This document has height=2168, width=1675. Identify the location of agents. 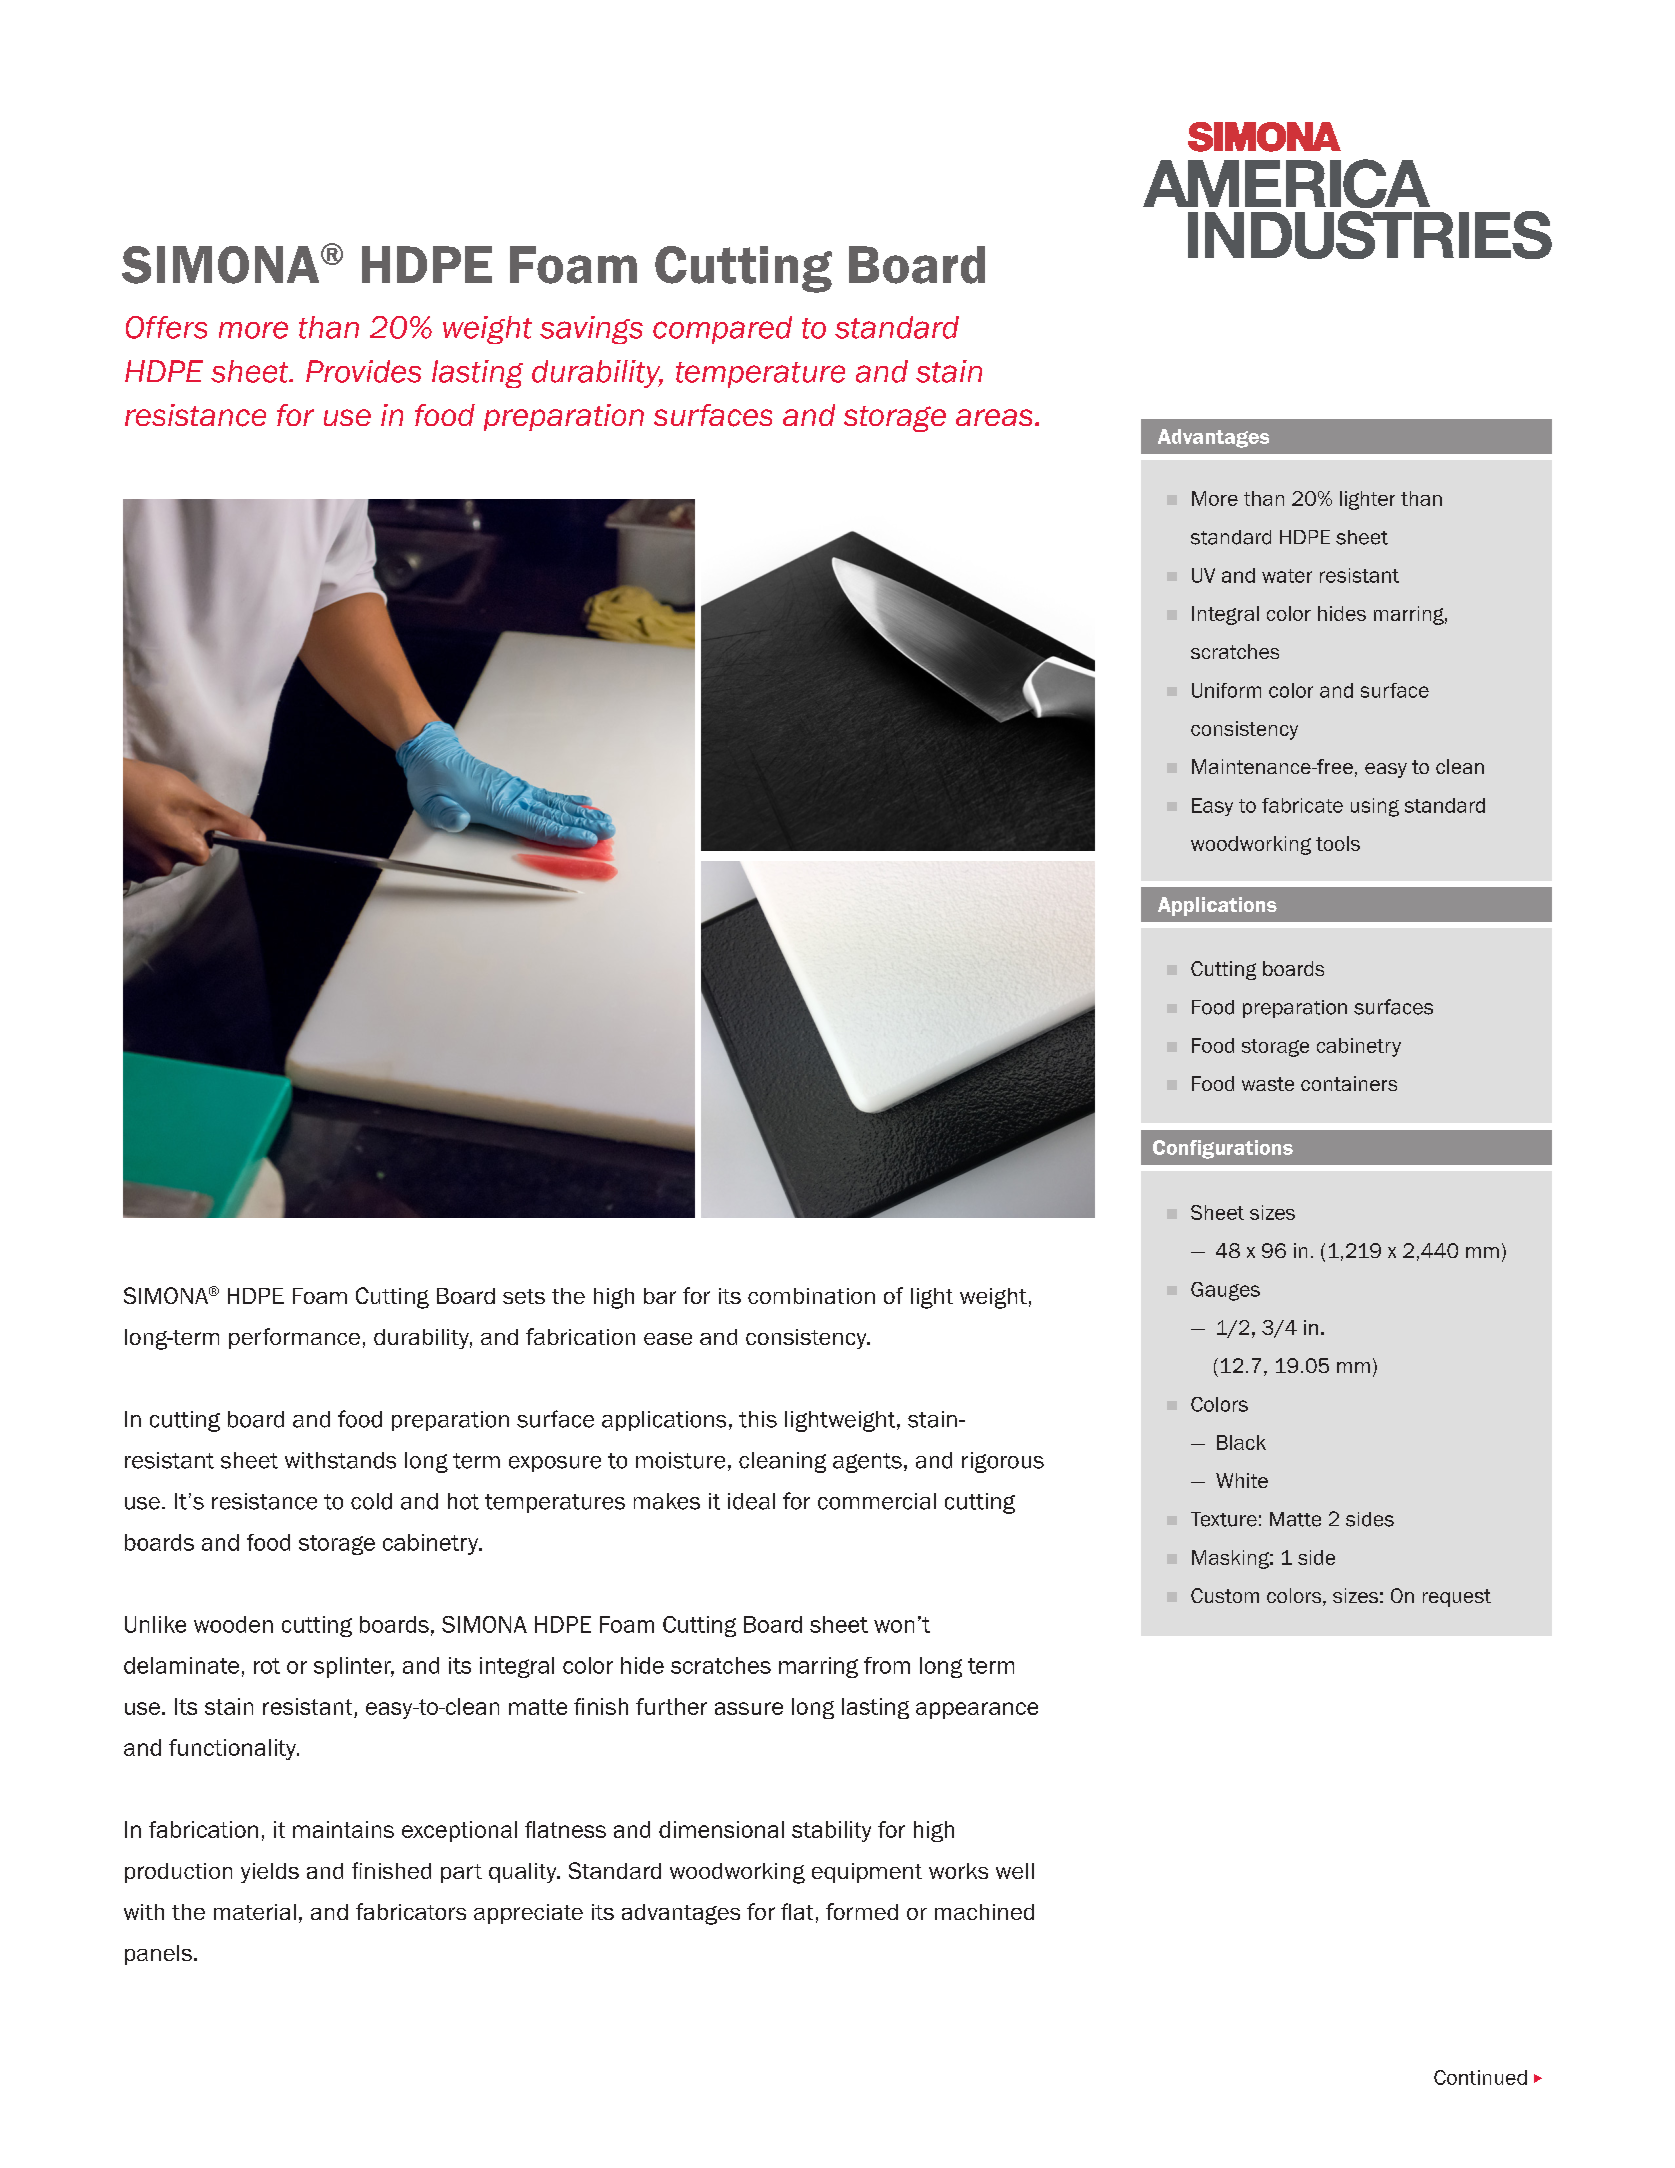
(867, 1463).
